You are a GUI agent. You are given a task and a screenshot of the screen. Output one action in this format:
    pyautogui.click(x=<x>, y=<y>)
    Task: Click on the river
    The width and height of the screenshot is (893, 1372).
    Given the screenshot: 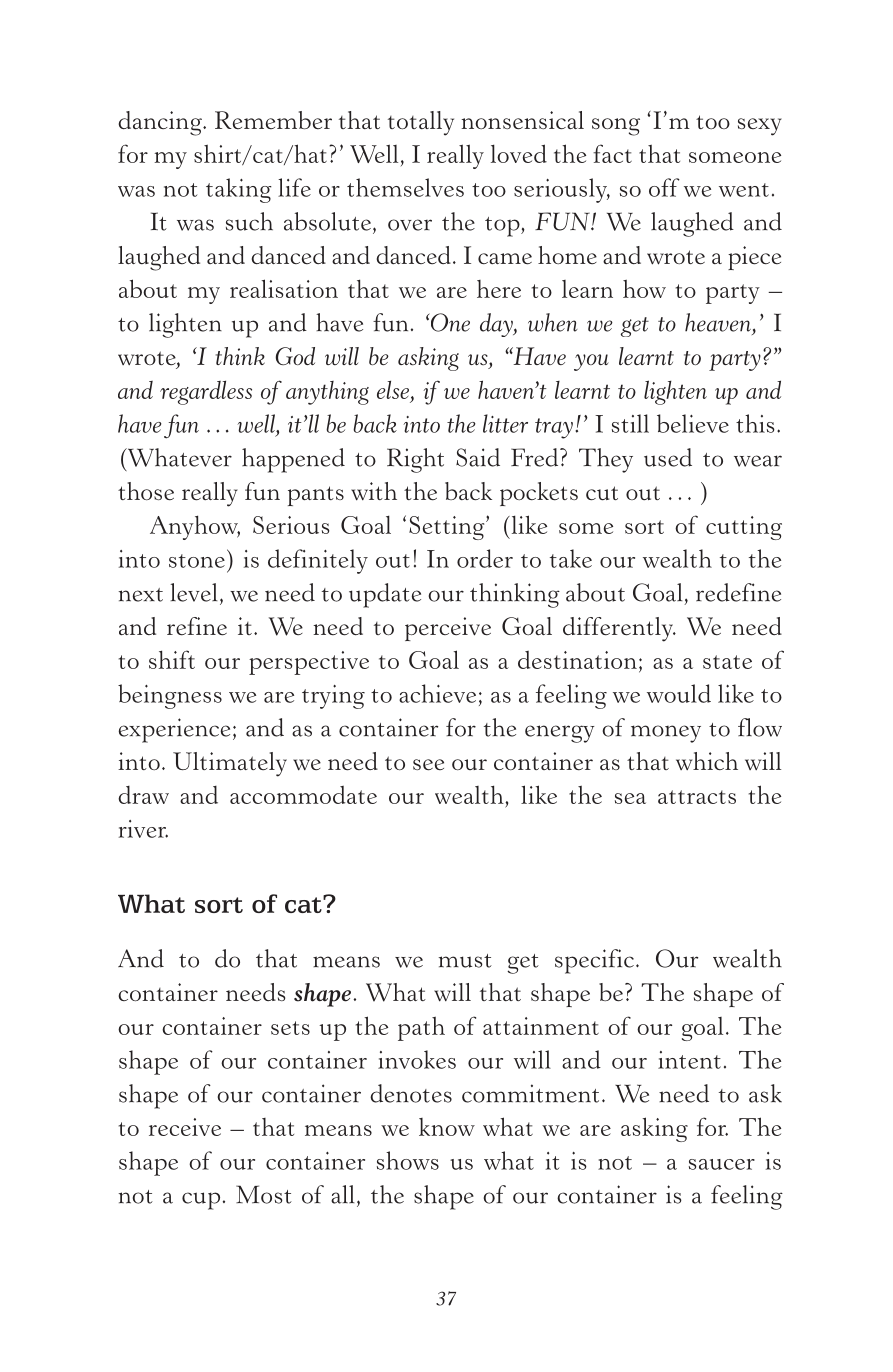 What is the action you would take?
    pyautogui.click(x=143, y=829)
